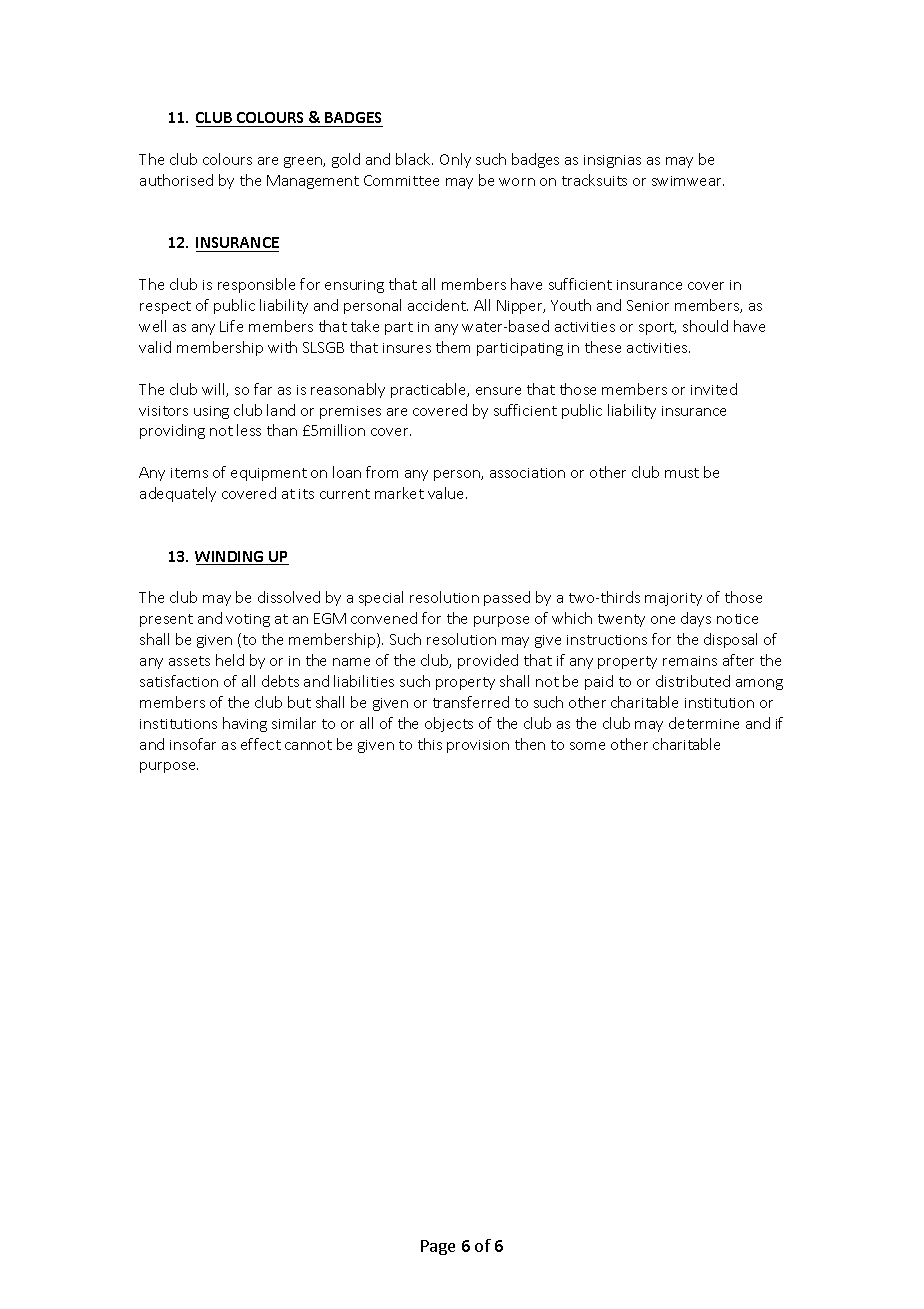 The image size is (924, 1309). Describe the element at coordinates (176, 180) in the screenshot. I see `authorised` at that location.
